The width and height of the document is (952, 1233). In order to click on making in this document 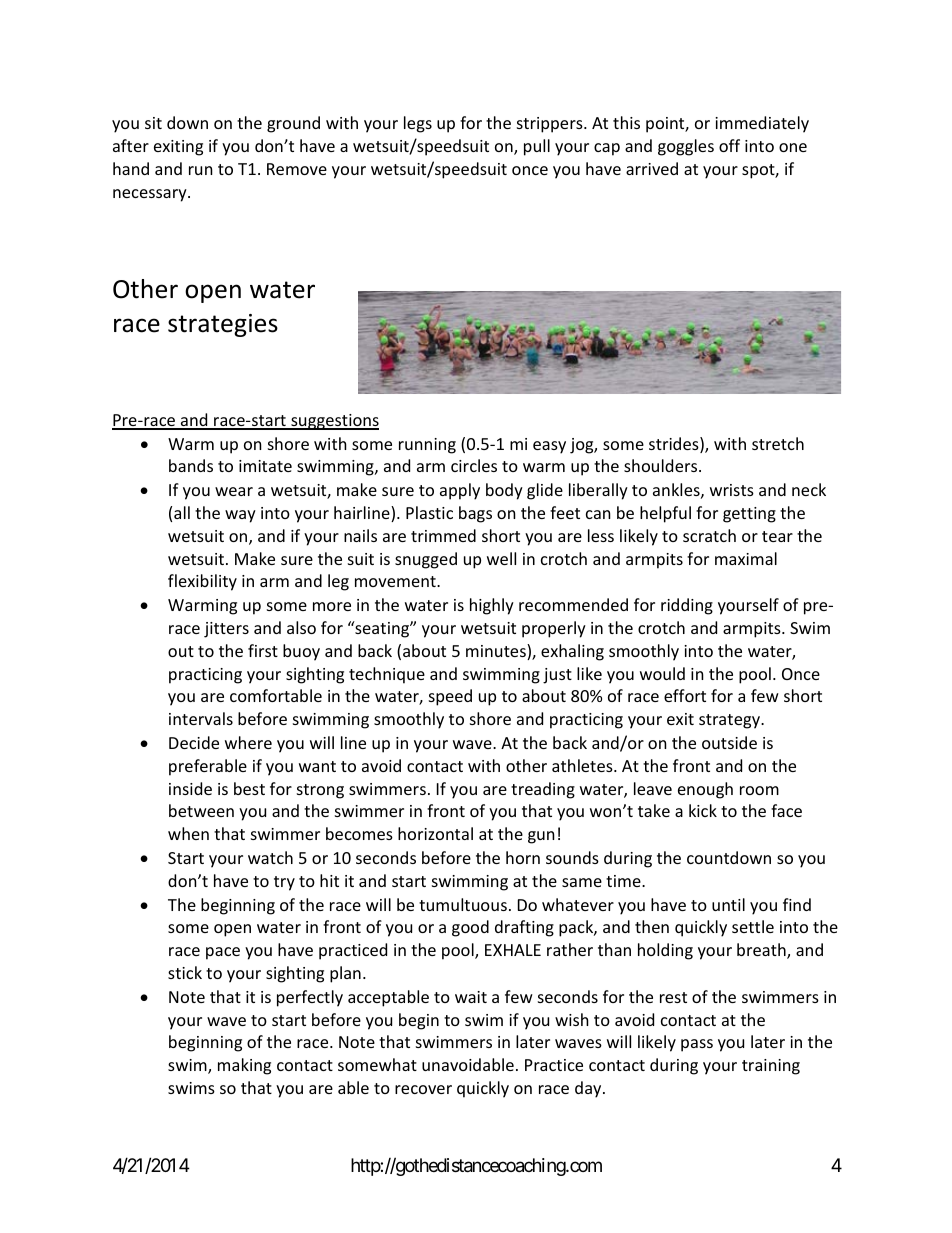, I will do `click(244, 1066)`.
